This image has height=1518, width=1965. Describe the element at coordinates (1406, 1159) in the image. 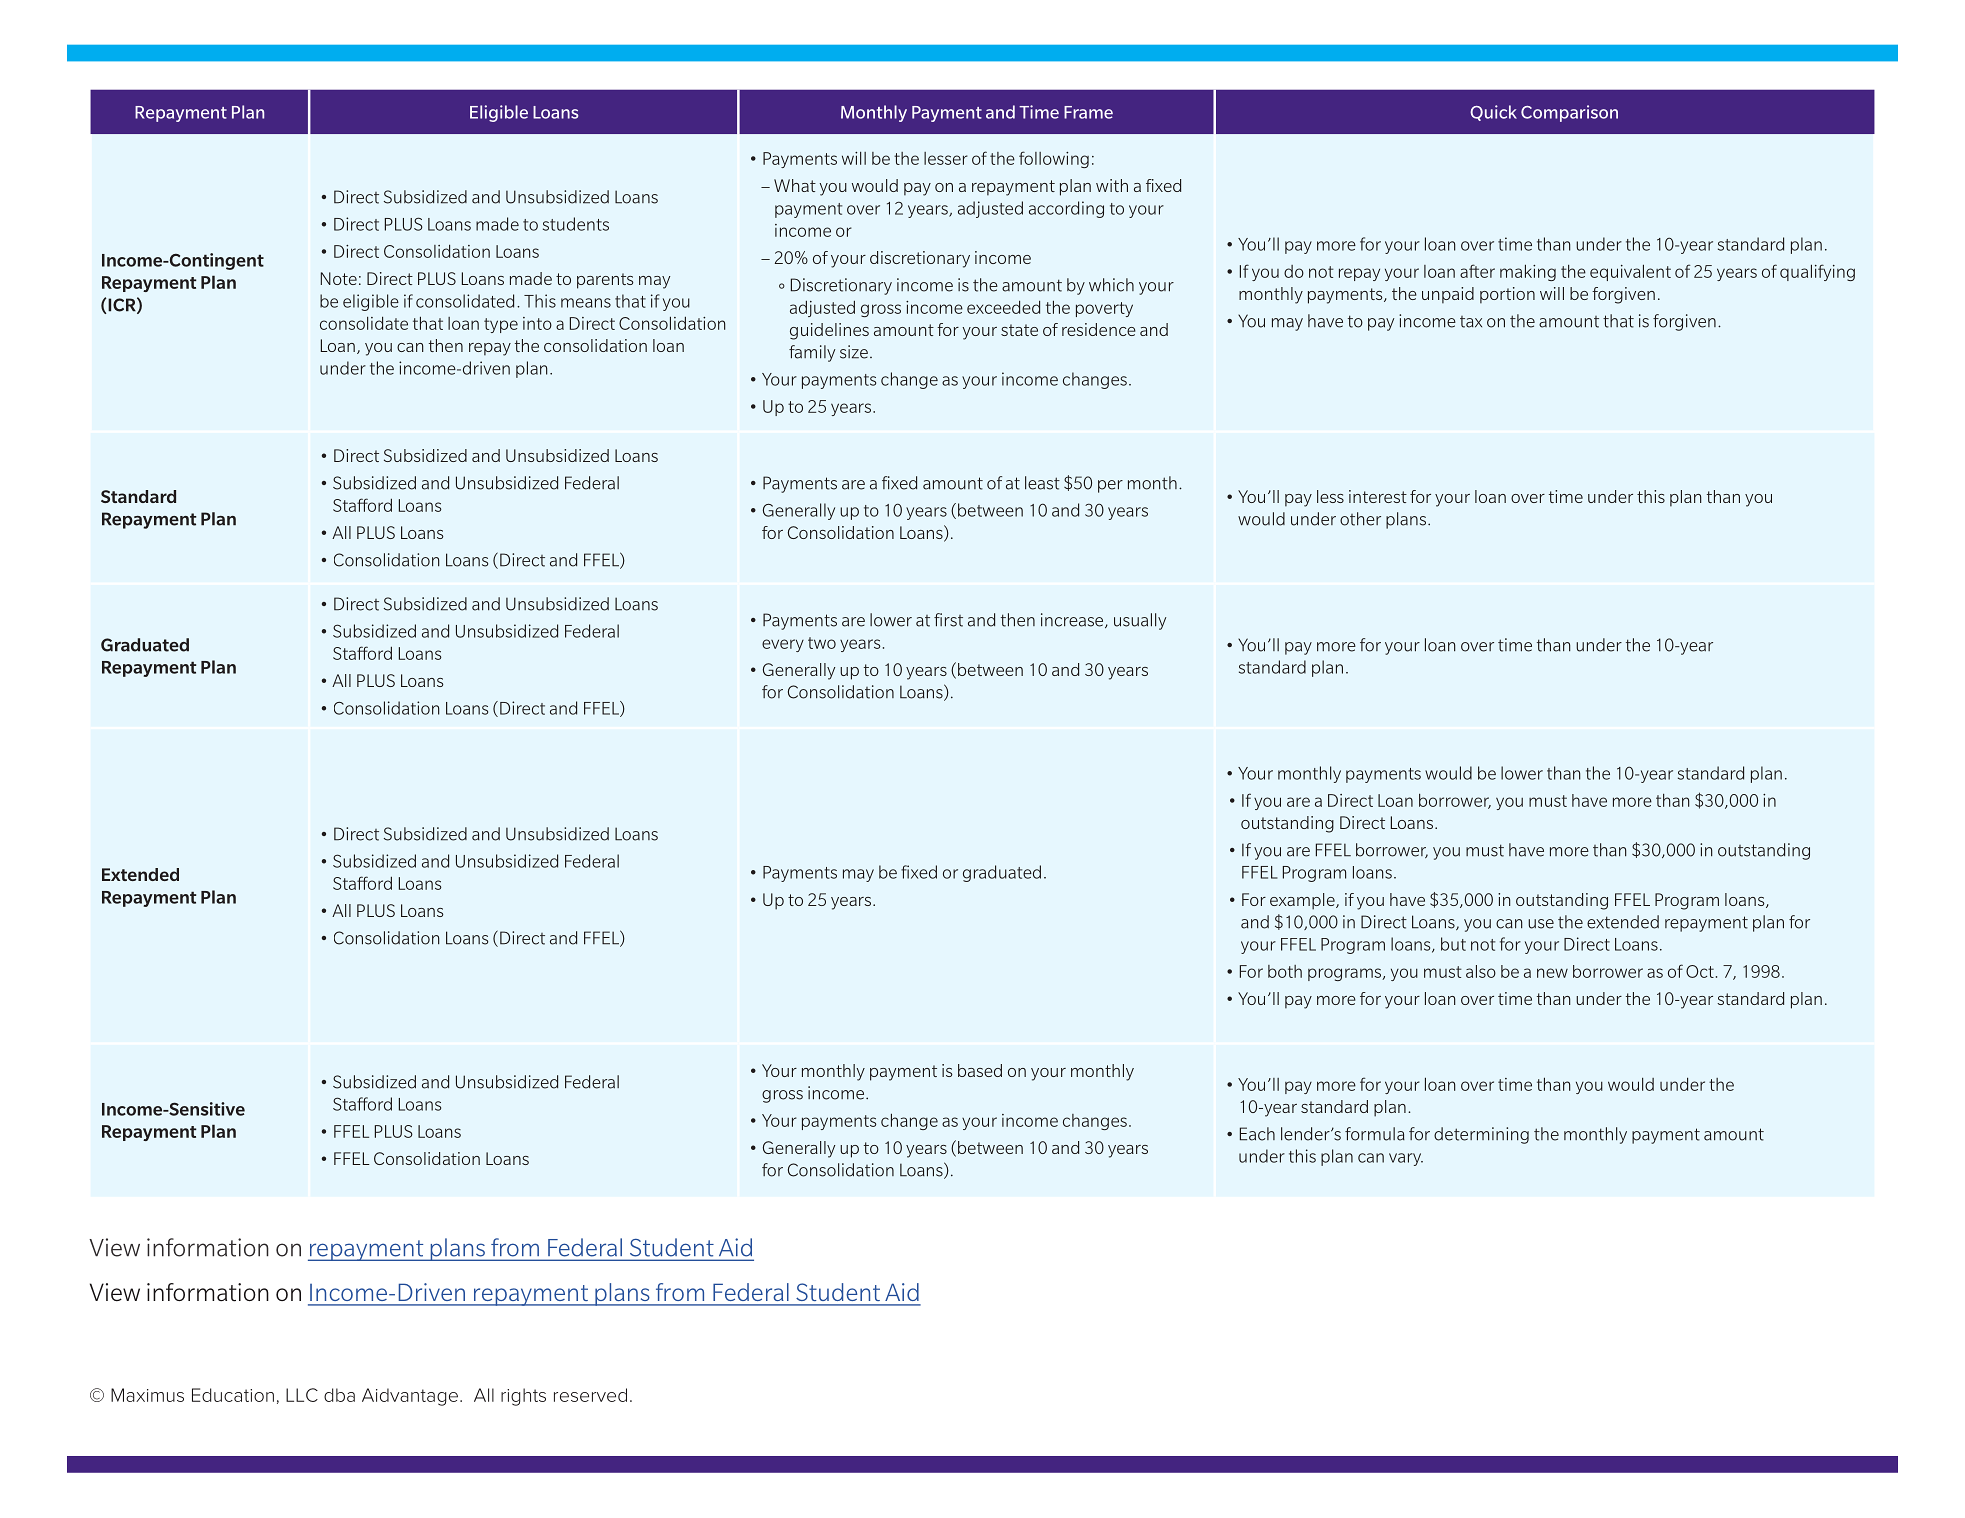

I see `vary` at that location.
